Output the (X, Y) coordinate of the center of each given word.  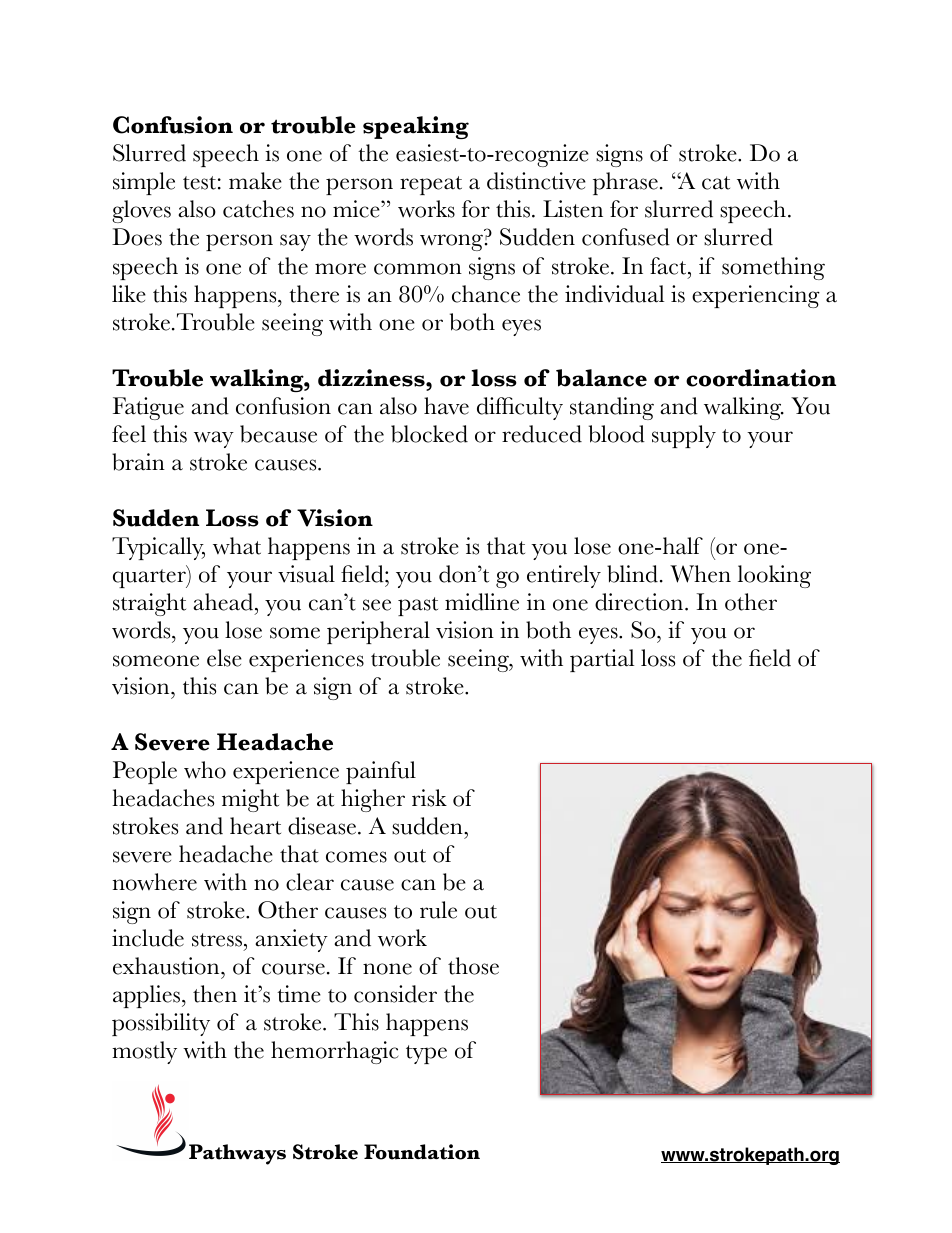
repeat (431, 185)
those (473, 966)
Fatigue (148, 408)
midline (482, 602)
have (446, 406)
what (237, 546)
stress (218, 940)
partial (602, 660)
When (700, 574)
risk (429, 798)
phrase (625, 183)
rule (438, 910)
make (255, 181)
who (205, 770)
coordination (761, 378)
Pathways (237, 1154)
